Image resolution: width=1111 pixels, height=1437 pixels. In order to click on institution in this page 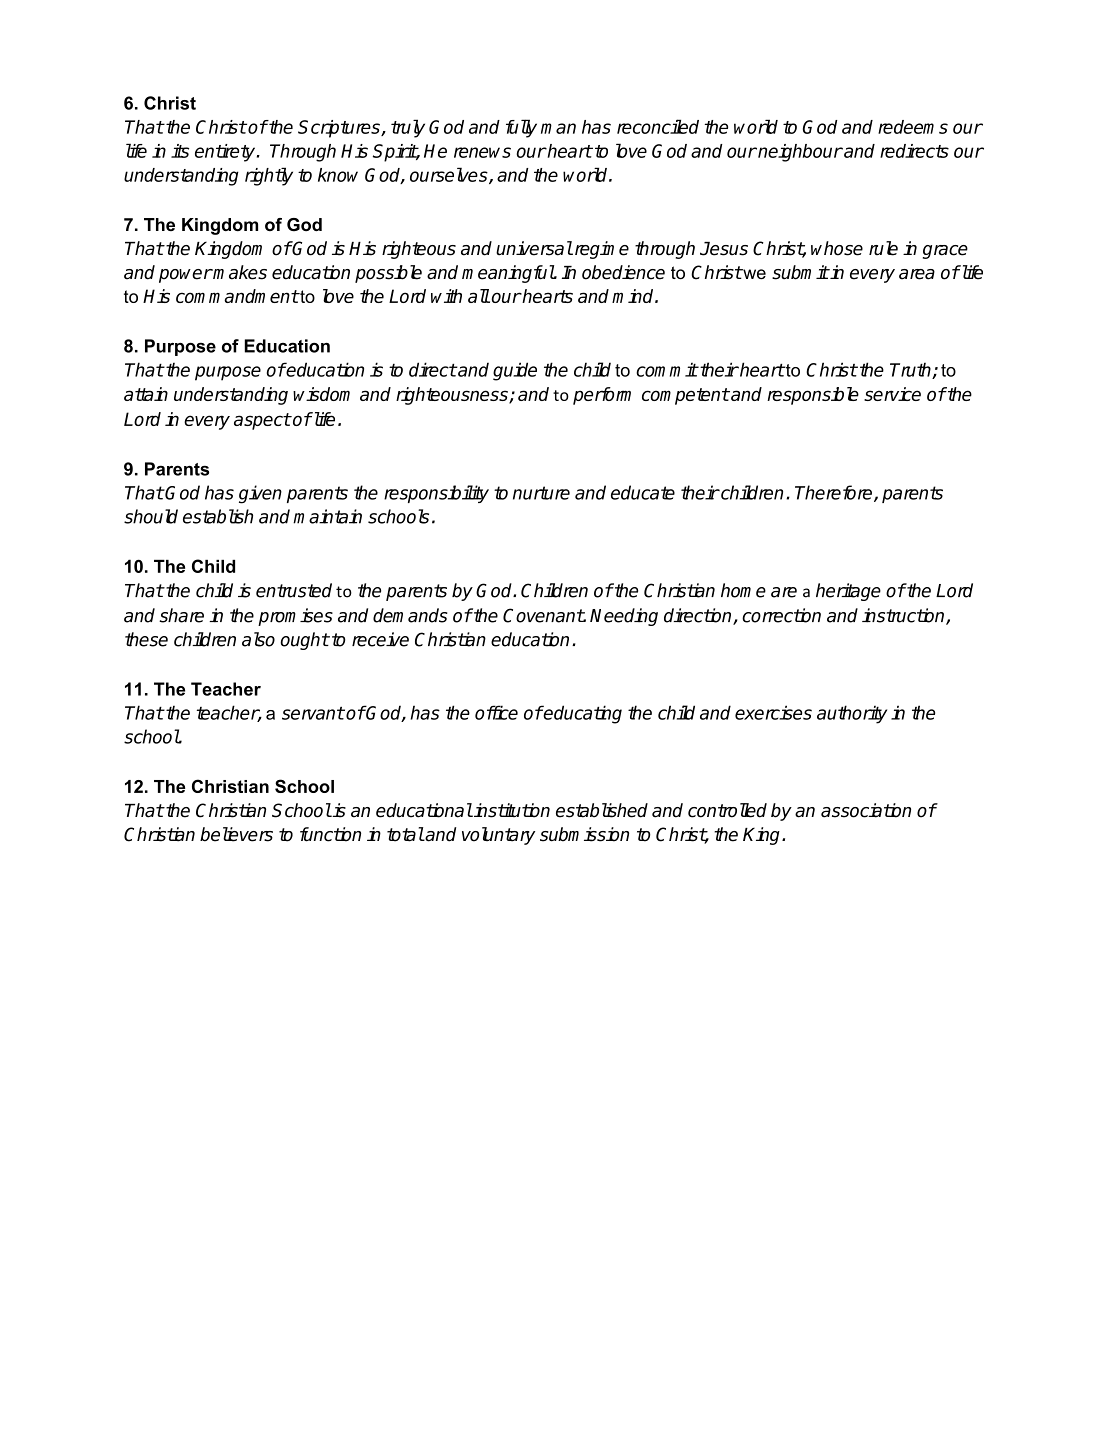, I will do `click(511, 810)`.
